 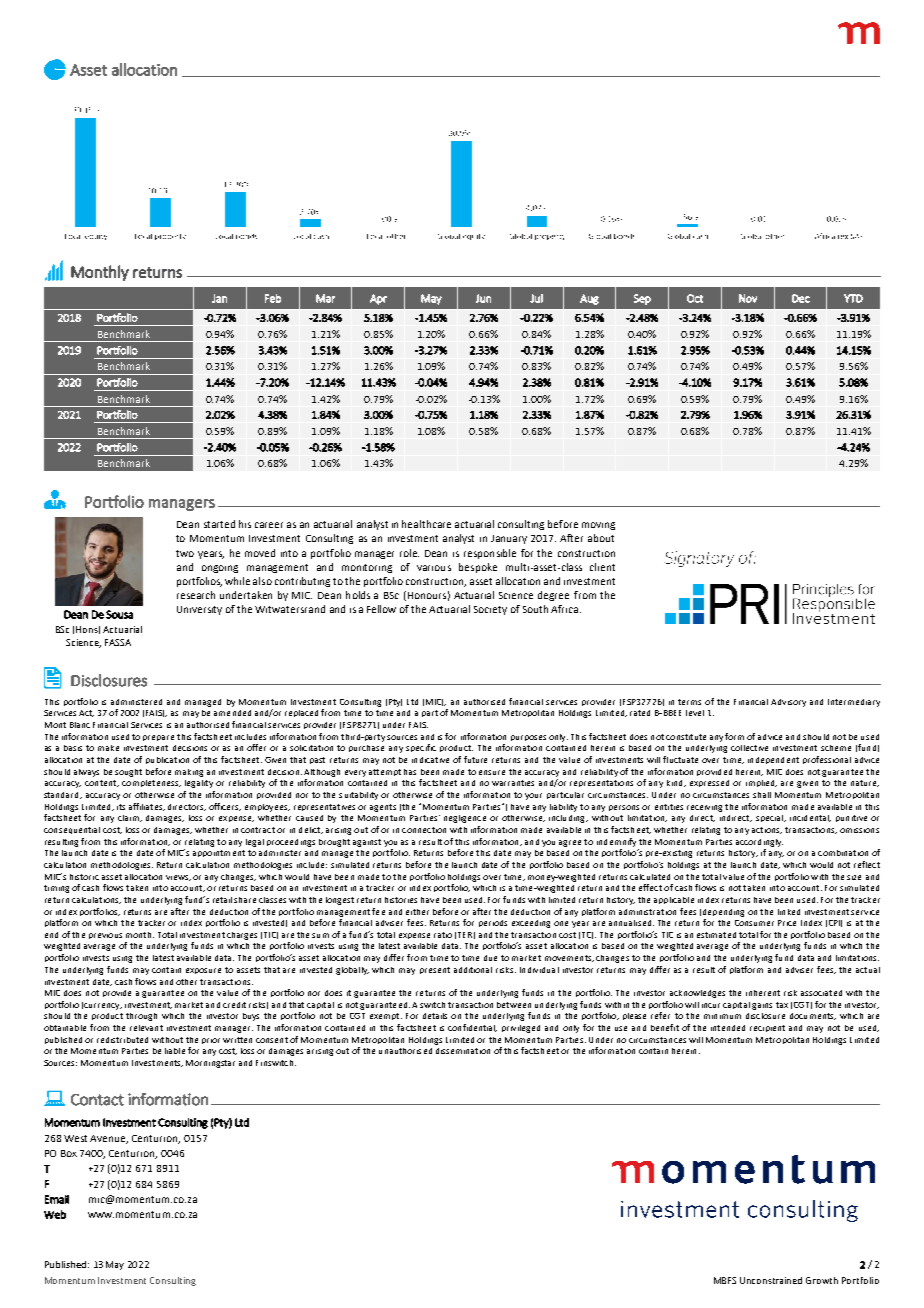 What do you see at coordinates (273, 298) in the image?
I see `Feb` at bounding box center [273, 298].
